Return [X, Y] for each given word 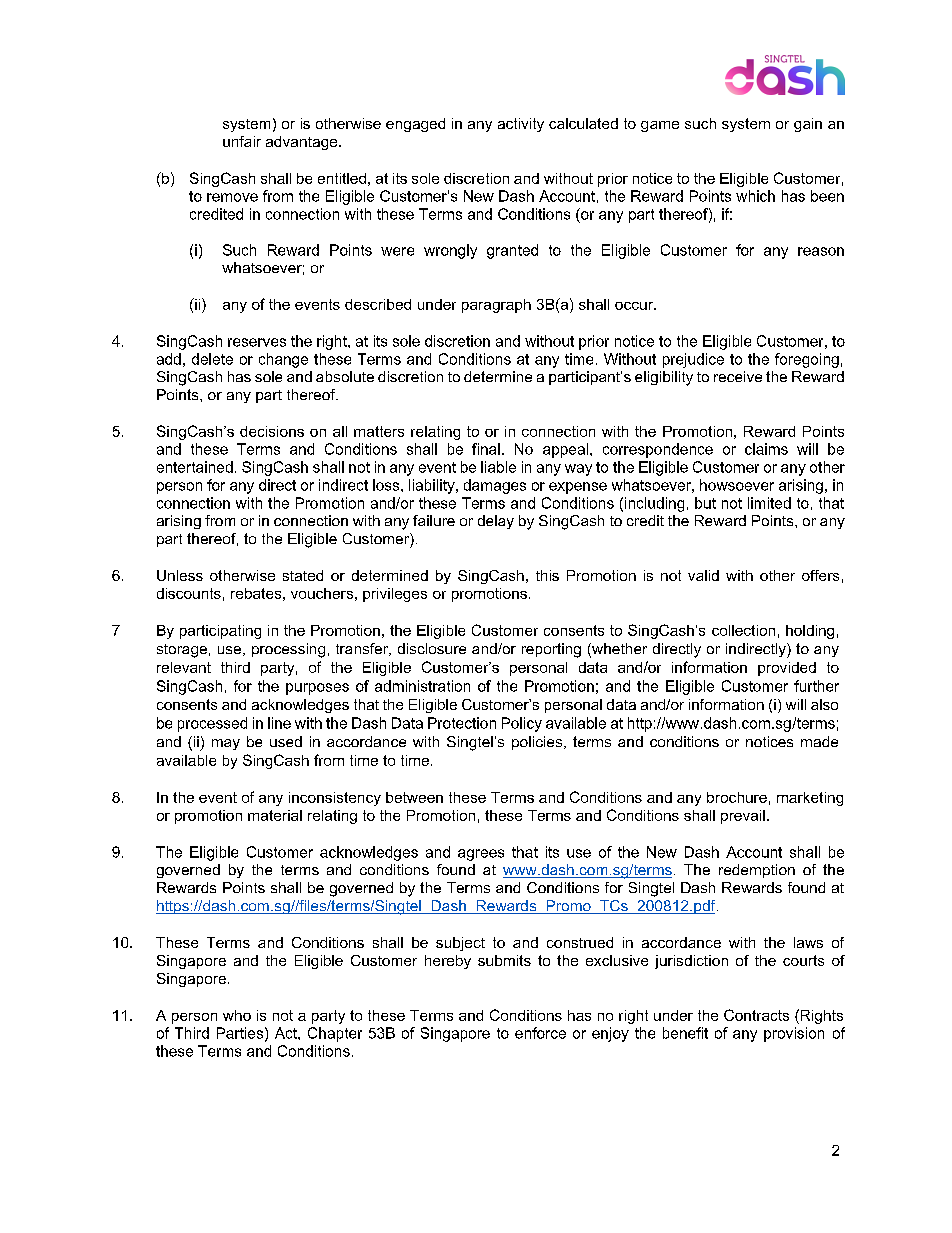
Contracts [756, 1015]
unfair [242, 141]
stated [303, 575]
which [755, 196]
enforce [540, 1033]
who [237, 1015]
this [547, 575]
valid [703, 575]
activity [521, 125]
